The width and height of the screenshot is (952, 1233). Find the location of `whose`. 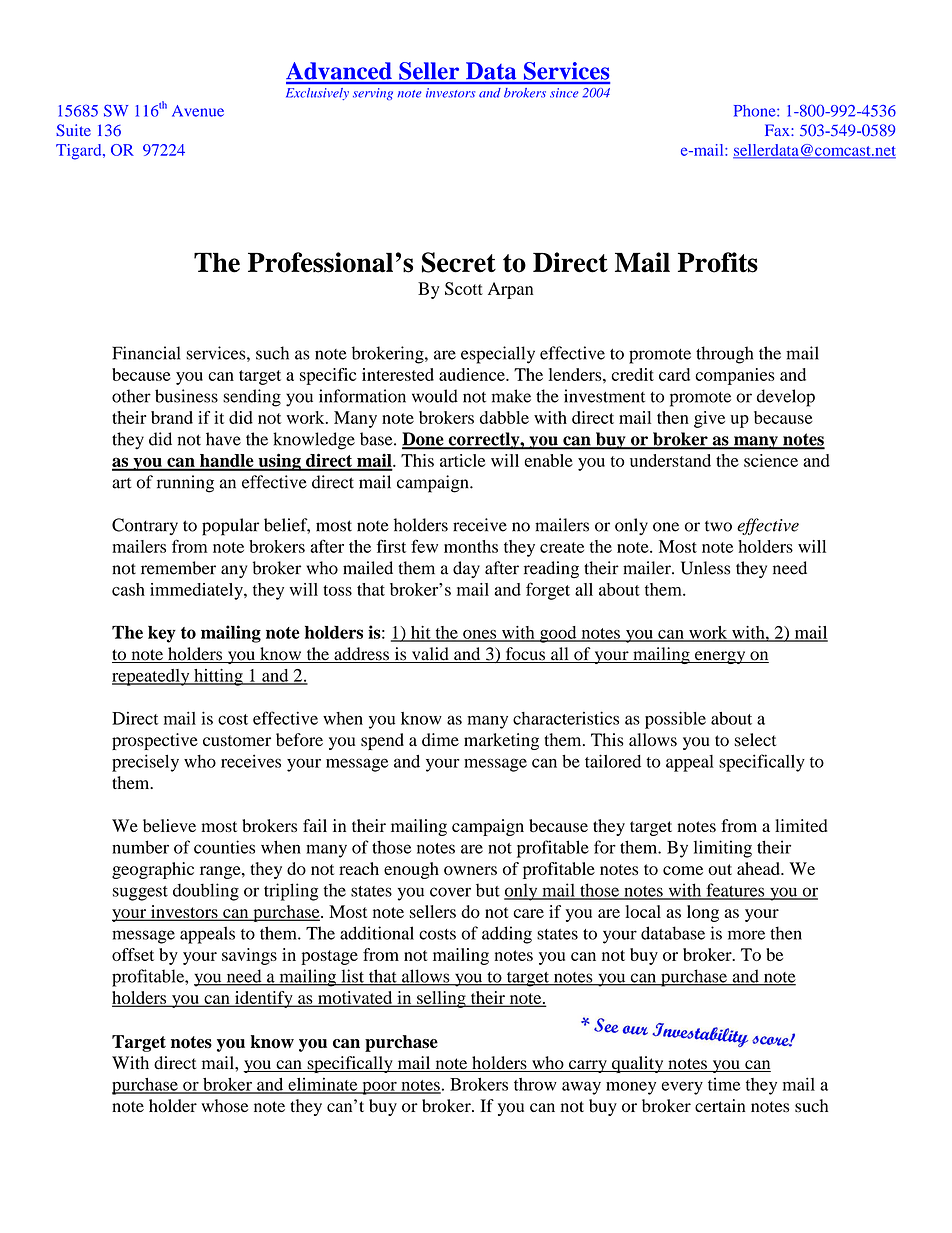

whose is located at coordinates (224, 1106).
